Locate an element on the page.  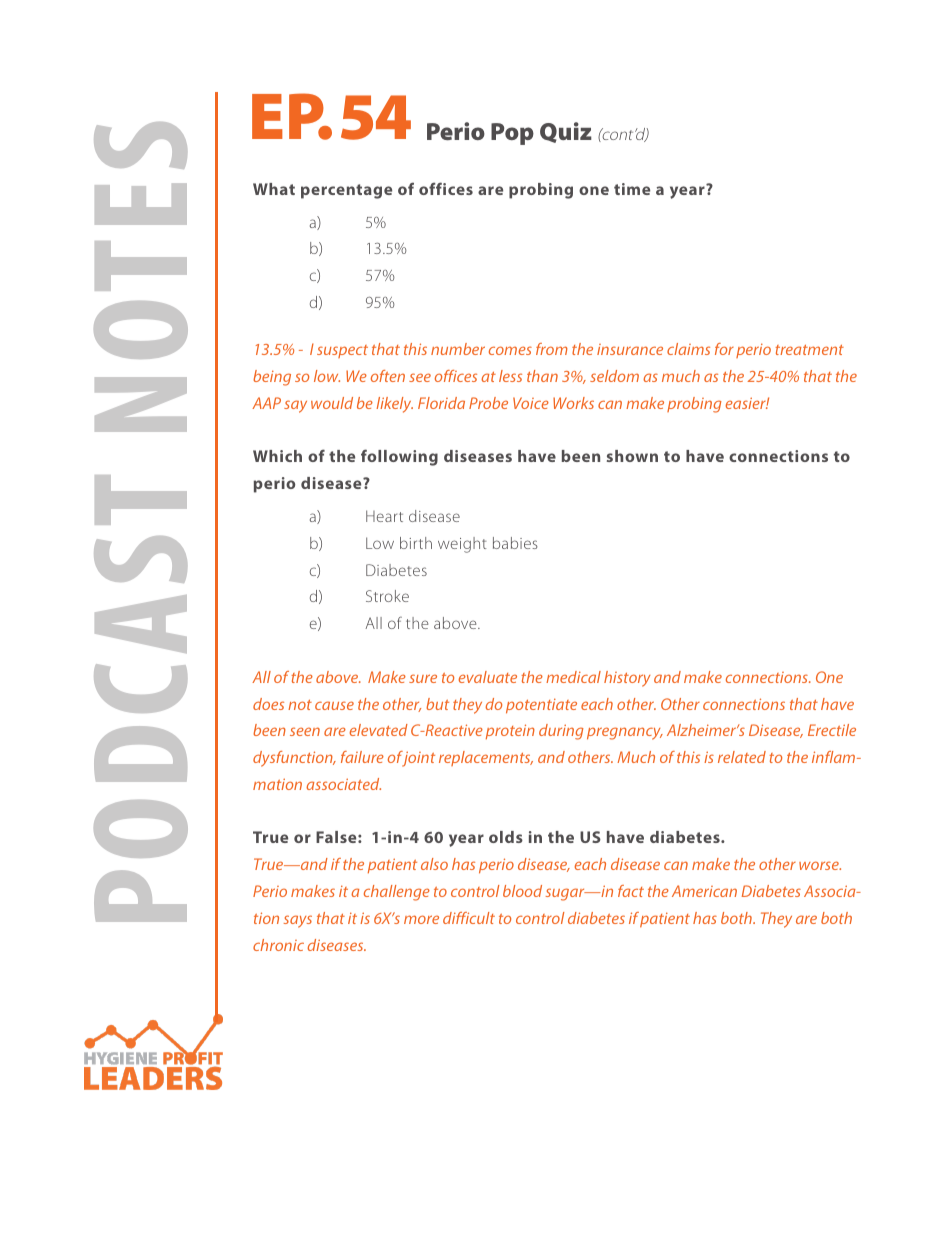
time is located at coordinates (632, 189).
